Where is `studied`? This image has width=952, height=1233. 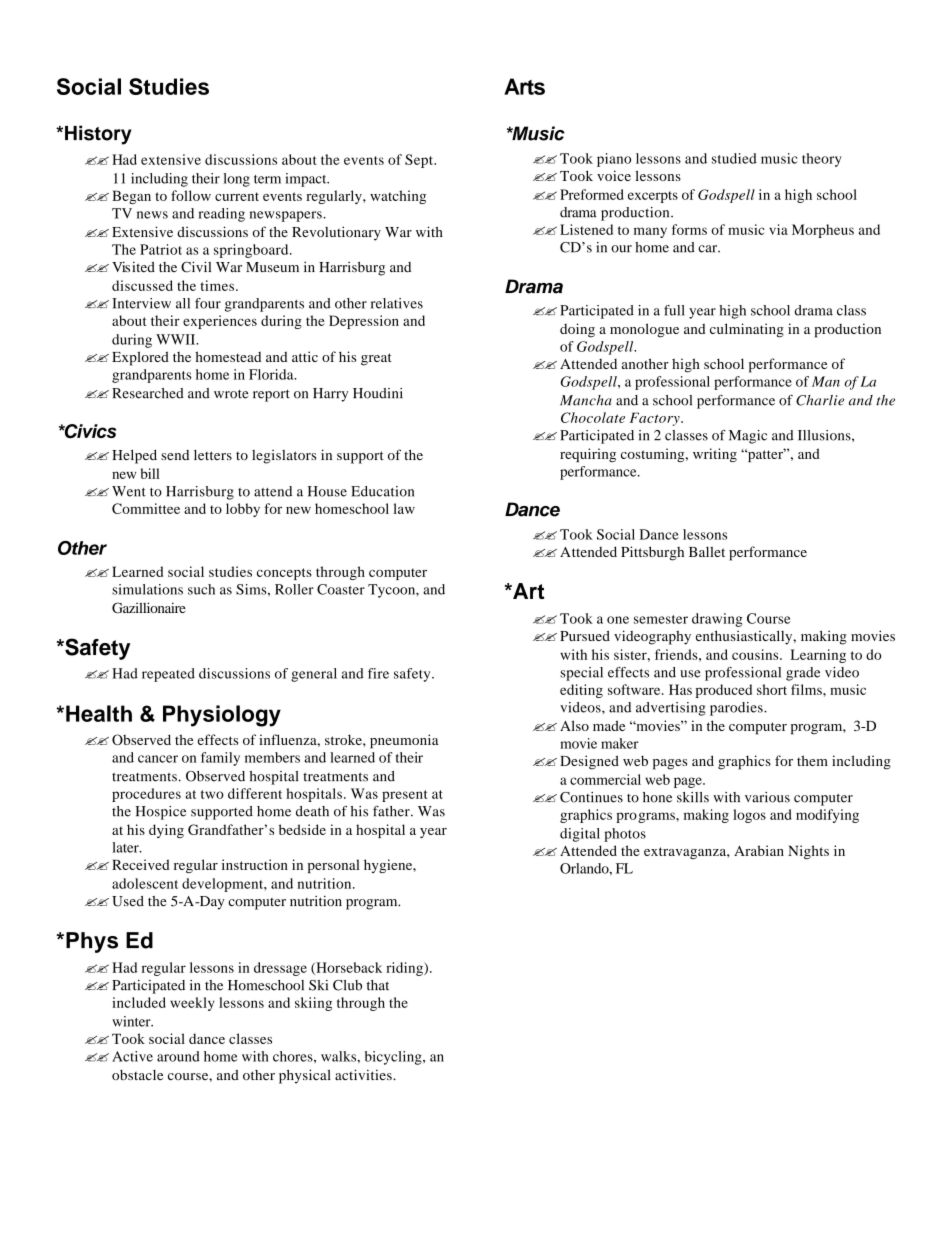 studied is located at coordinates (734, 158).
